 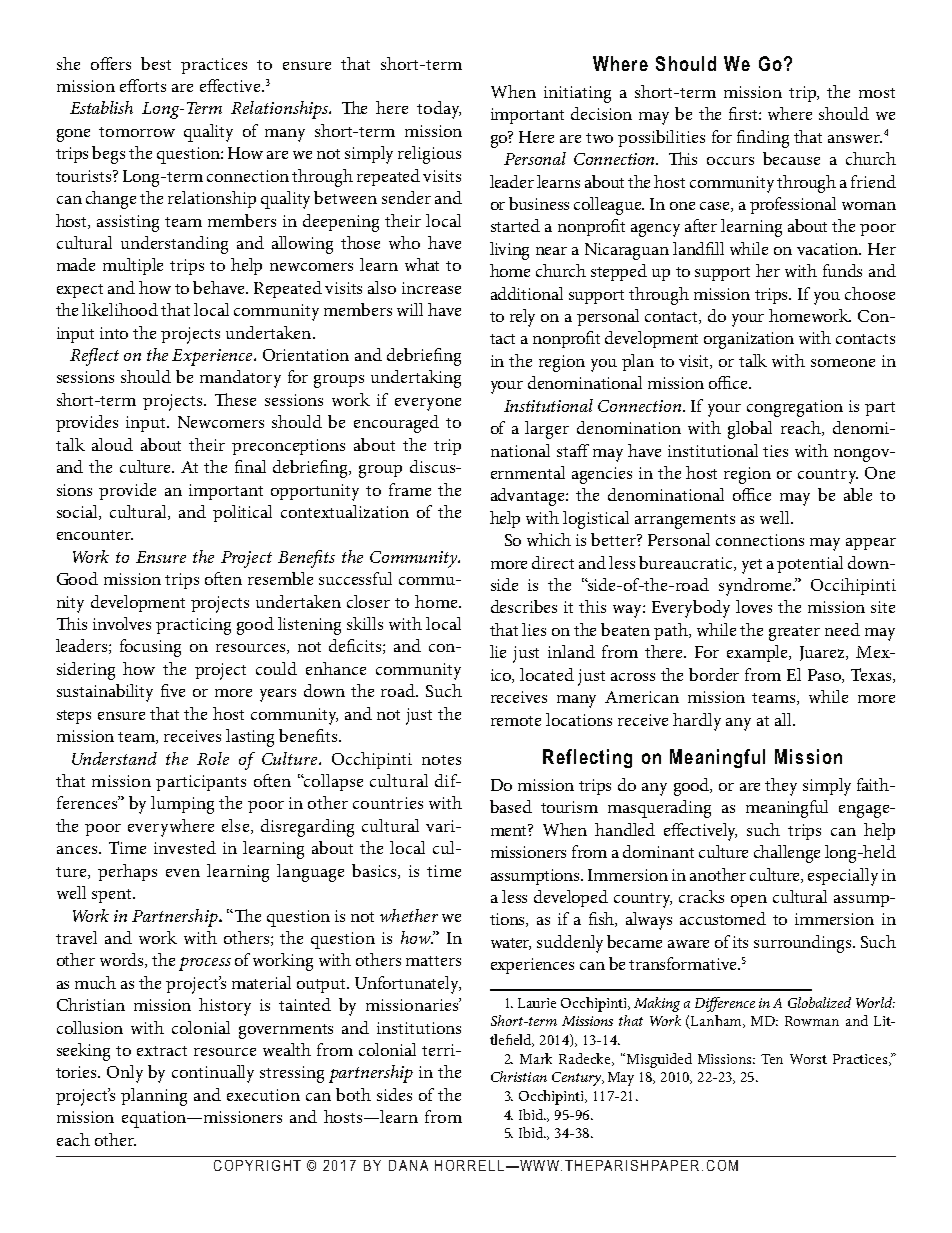 I want to click on lumping, so click(x=182, y=805).
